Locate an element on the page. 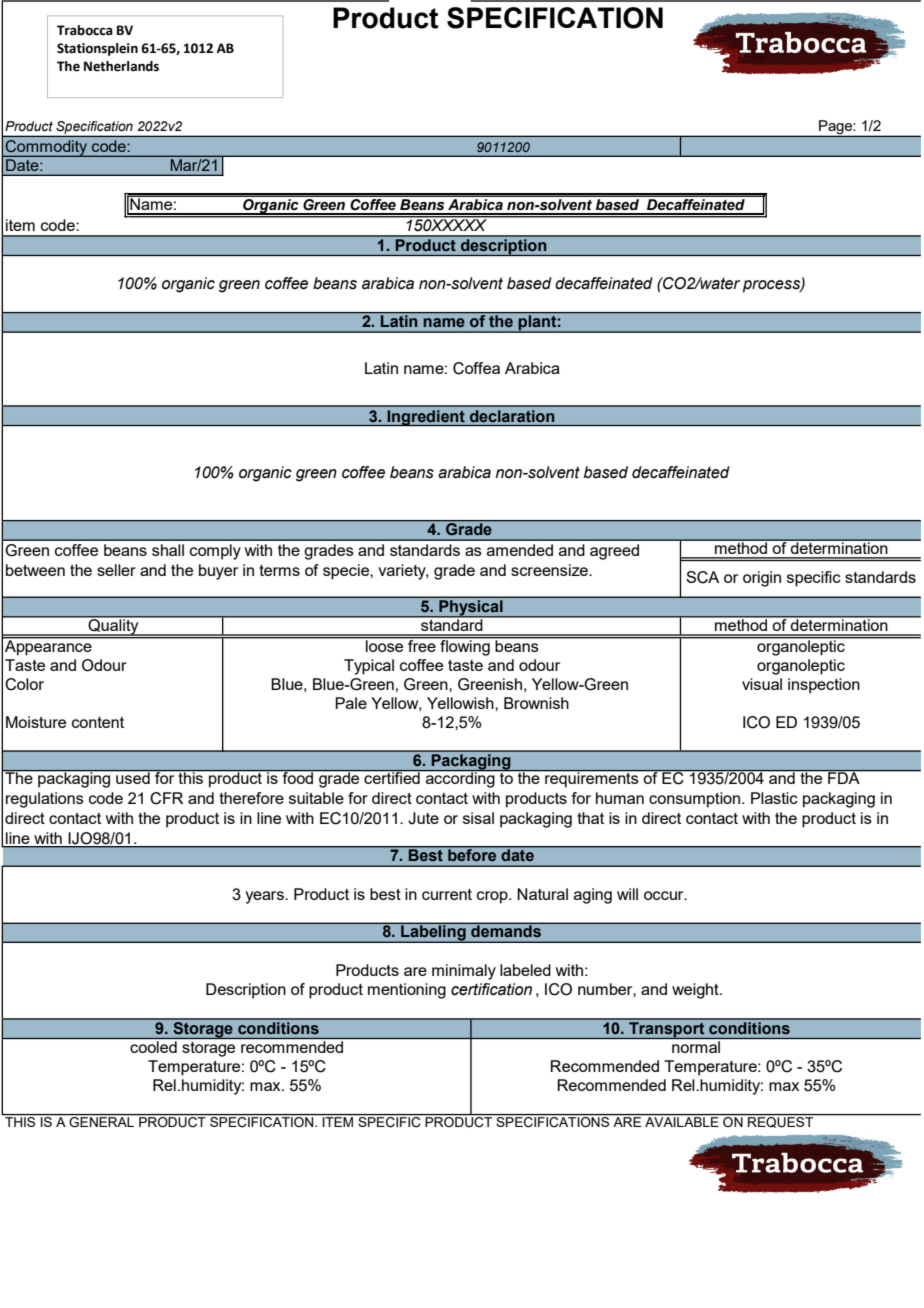  shall is located at coordinates (168, 550).
